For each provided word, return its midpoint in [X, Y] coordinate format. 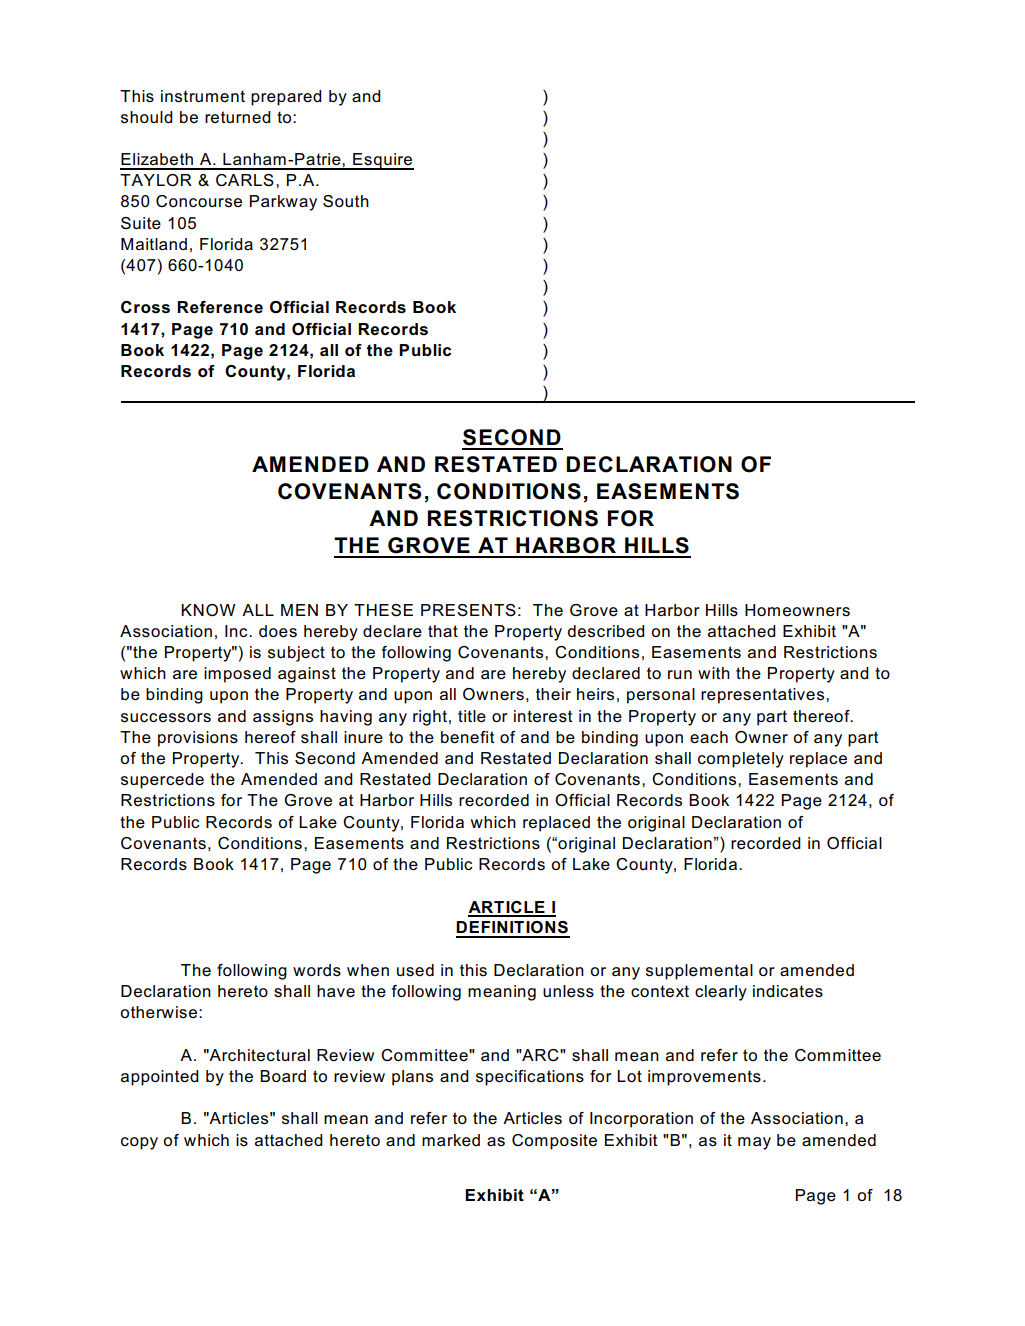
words [317, 970]
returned [238, 117]
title [472, 716]
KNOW [208, 610]
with [714, 673]
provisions [198, 739]
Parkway [283, 203]
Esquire [382, 161]
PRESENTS [468, 610]
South [346, 201]
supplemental [699, 972]
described [606, 631]
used [415, 970]
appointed [160, 1078]
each [709, 737]
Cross [145, 307]
